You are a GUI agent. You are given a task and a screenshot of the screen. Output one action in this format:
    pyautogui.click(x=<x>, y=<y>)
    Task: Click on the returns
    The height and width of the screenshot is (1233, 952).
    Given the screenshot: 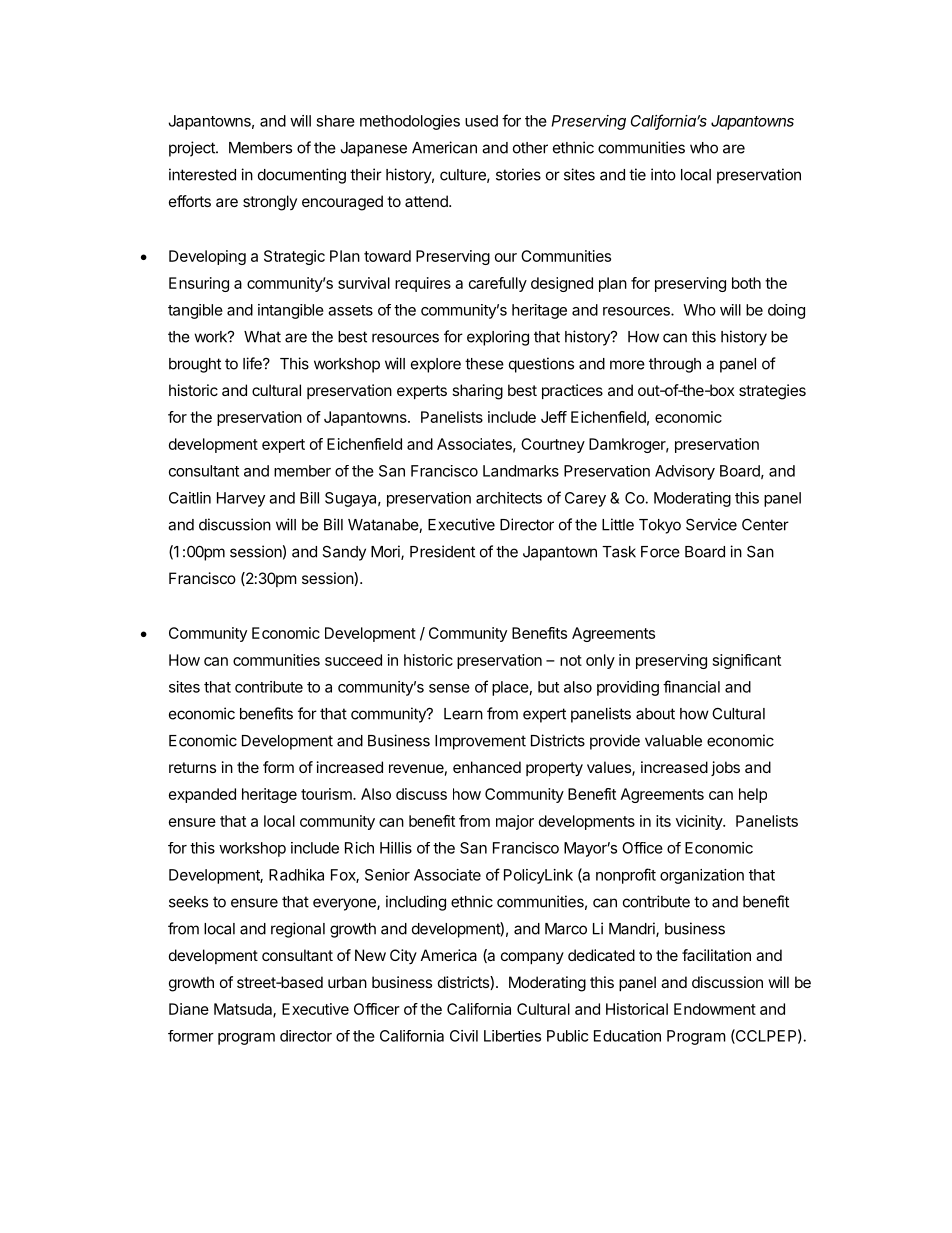 What is the action you would take?
    pyautogui.click(x=192, y=767)
